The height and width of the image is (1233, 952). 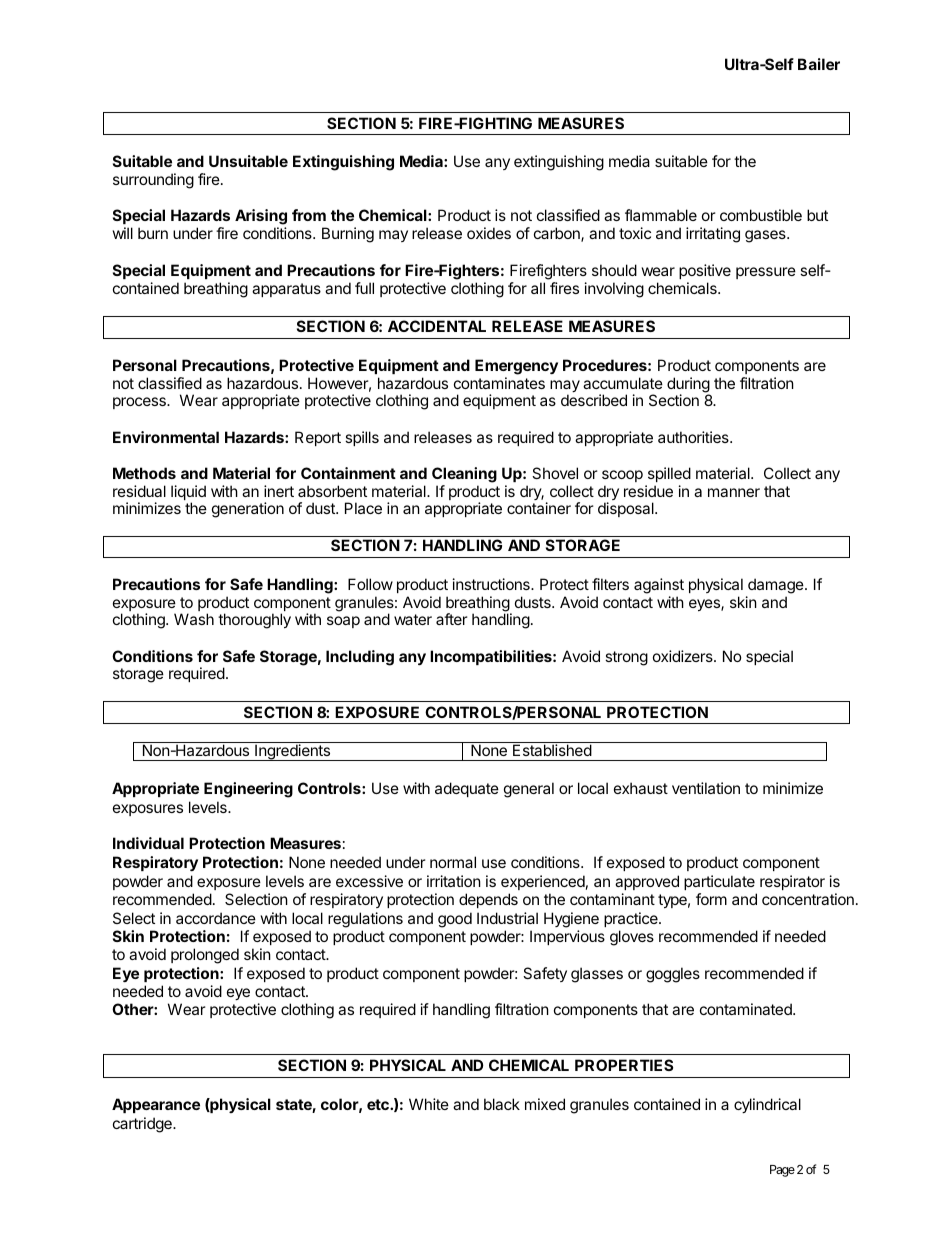 I want to click on black, so click(x=502, y=1104).
